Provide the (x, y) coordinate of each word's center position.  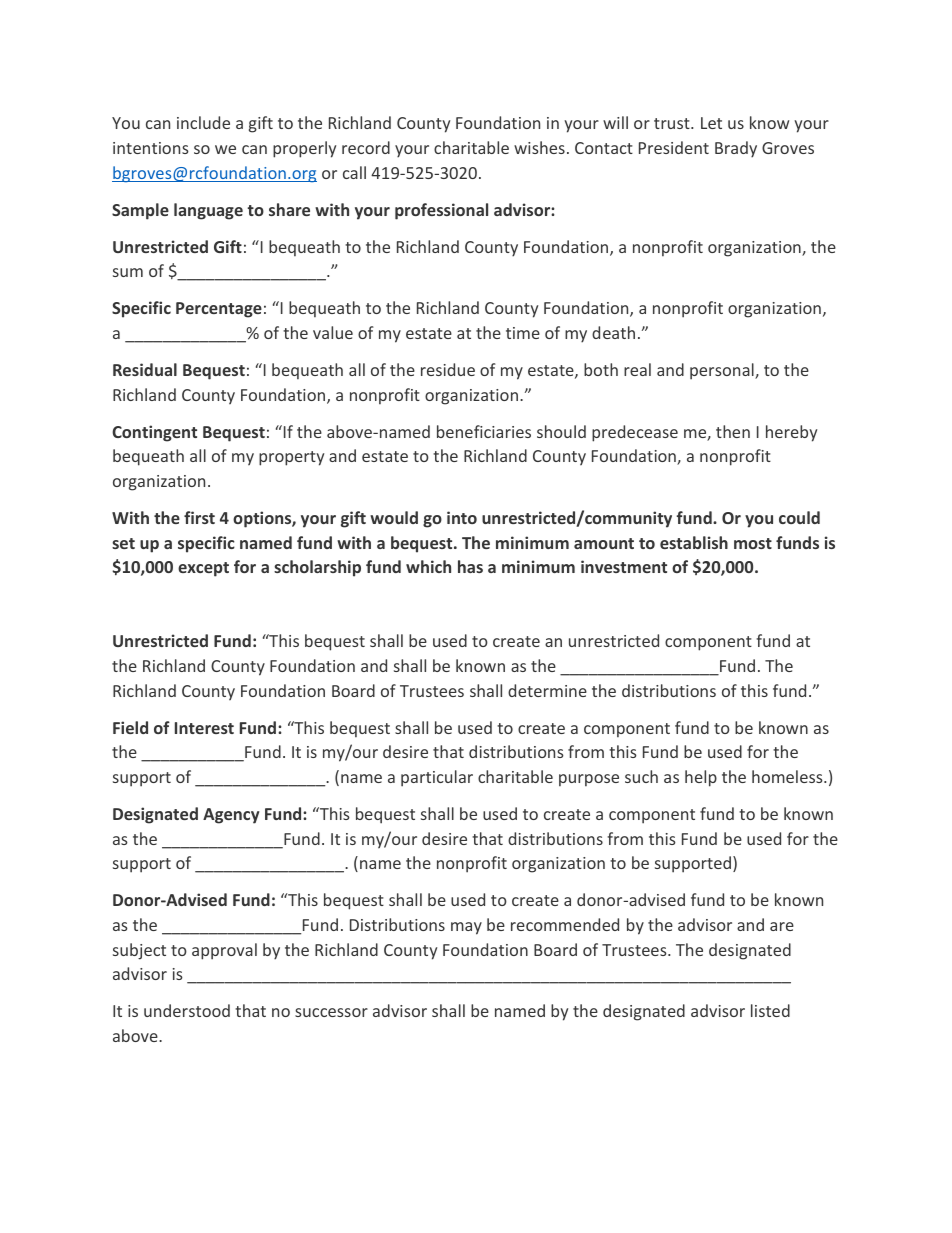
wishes (539, 147)
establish (694, 542)
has (470, 566)
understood (187, 1010)
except (203, 569)
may (466, 928)
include (203, 122)
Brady (736, 149)
